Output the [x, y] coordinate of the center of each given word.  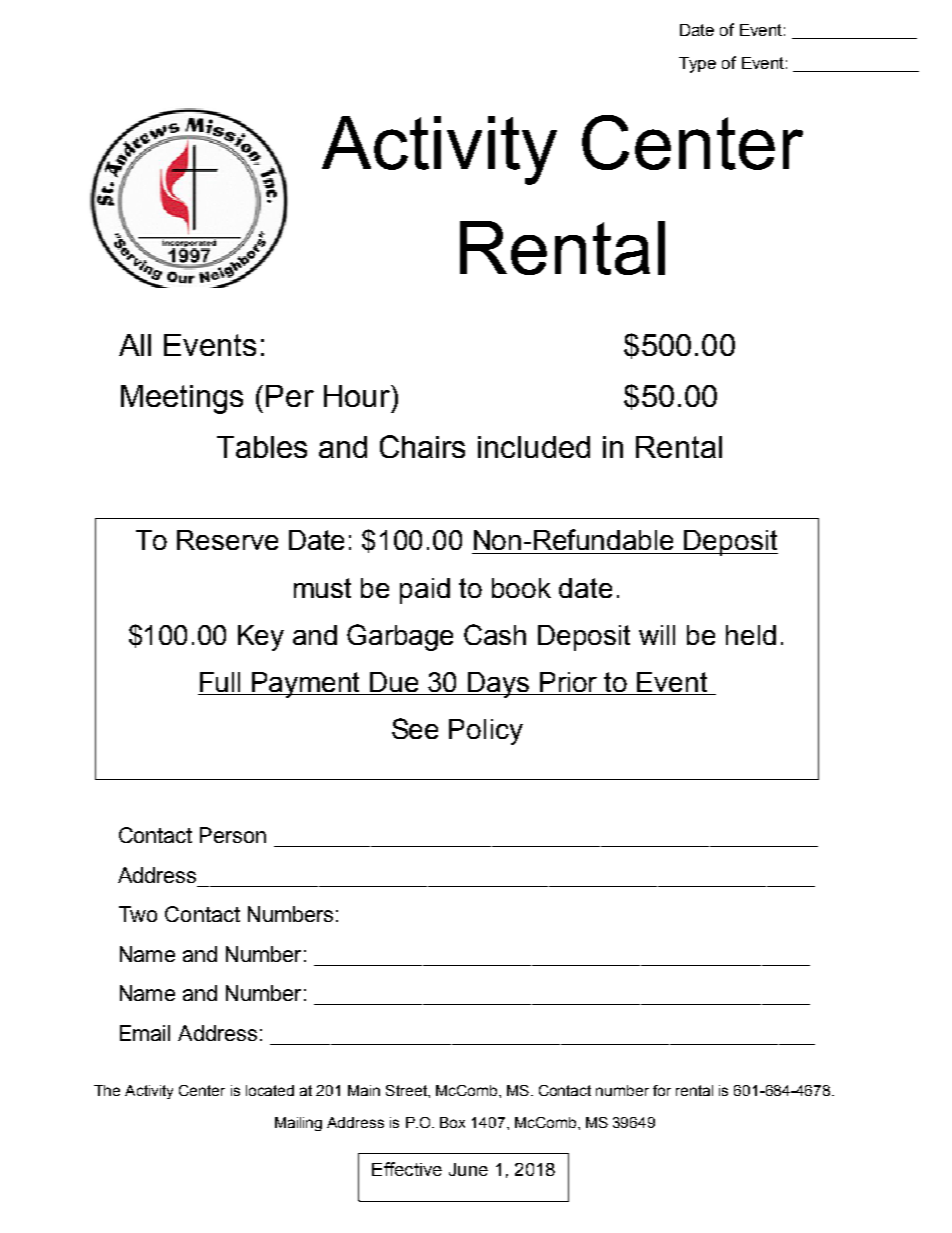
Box [452, 1122]
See [415, 728]
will [657, 635]
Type [697, 65]
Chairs [422, 446]
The [107, 1090]
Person [233, 835]
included [534, 447]
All [135, 345]
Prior [569, 683]
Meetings [182, 399]
